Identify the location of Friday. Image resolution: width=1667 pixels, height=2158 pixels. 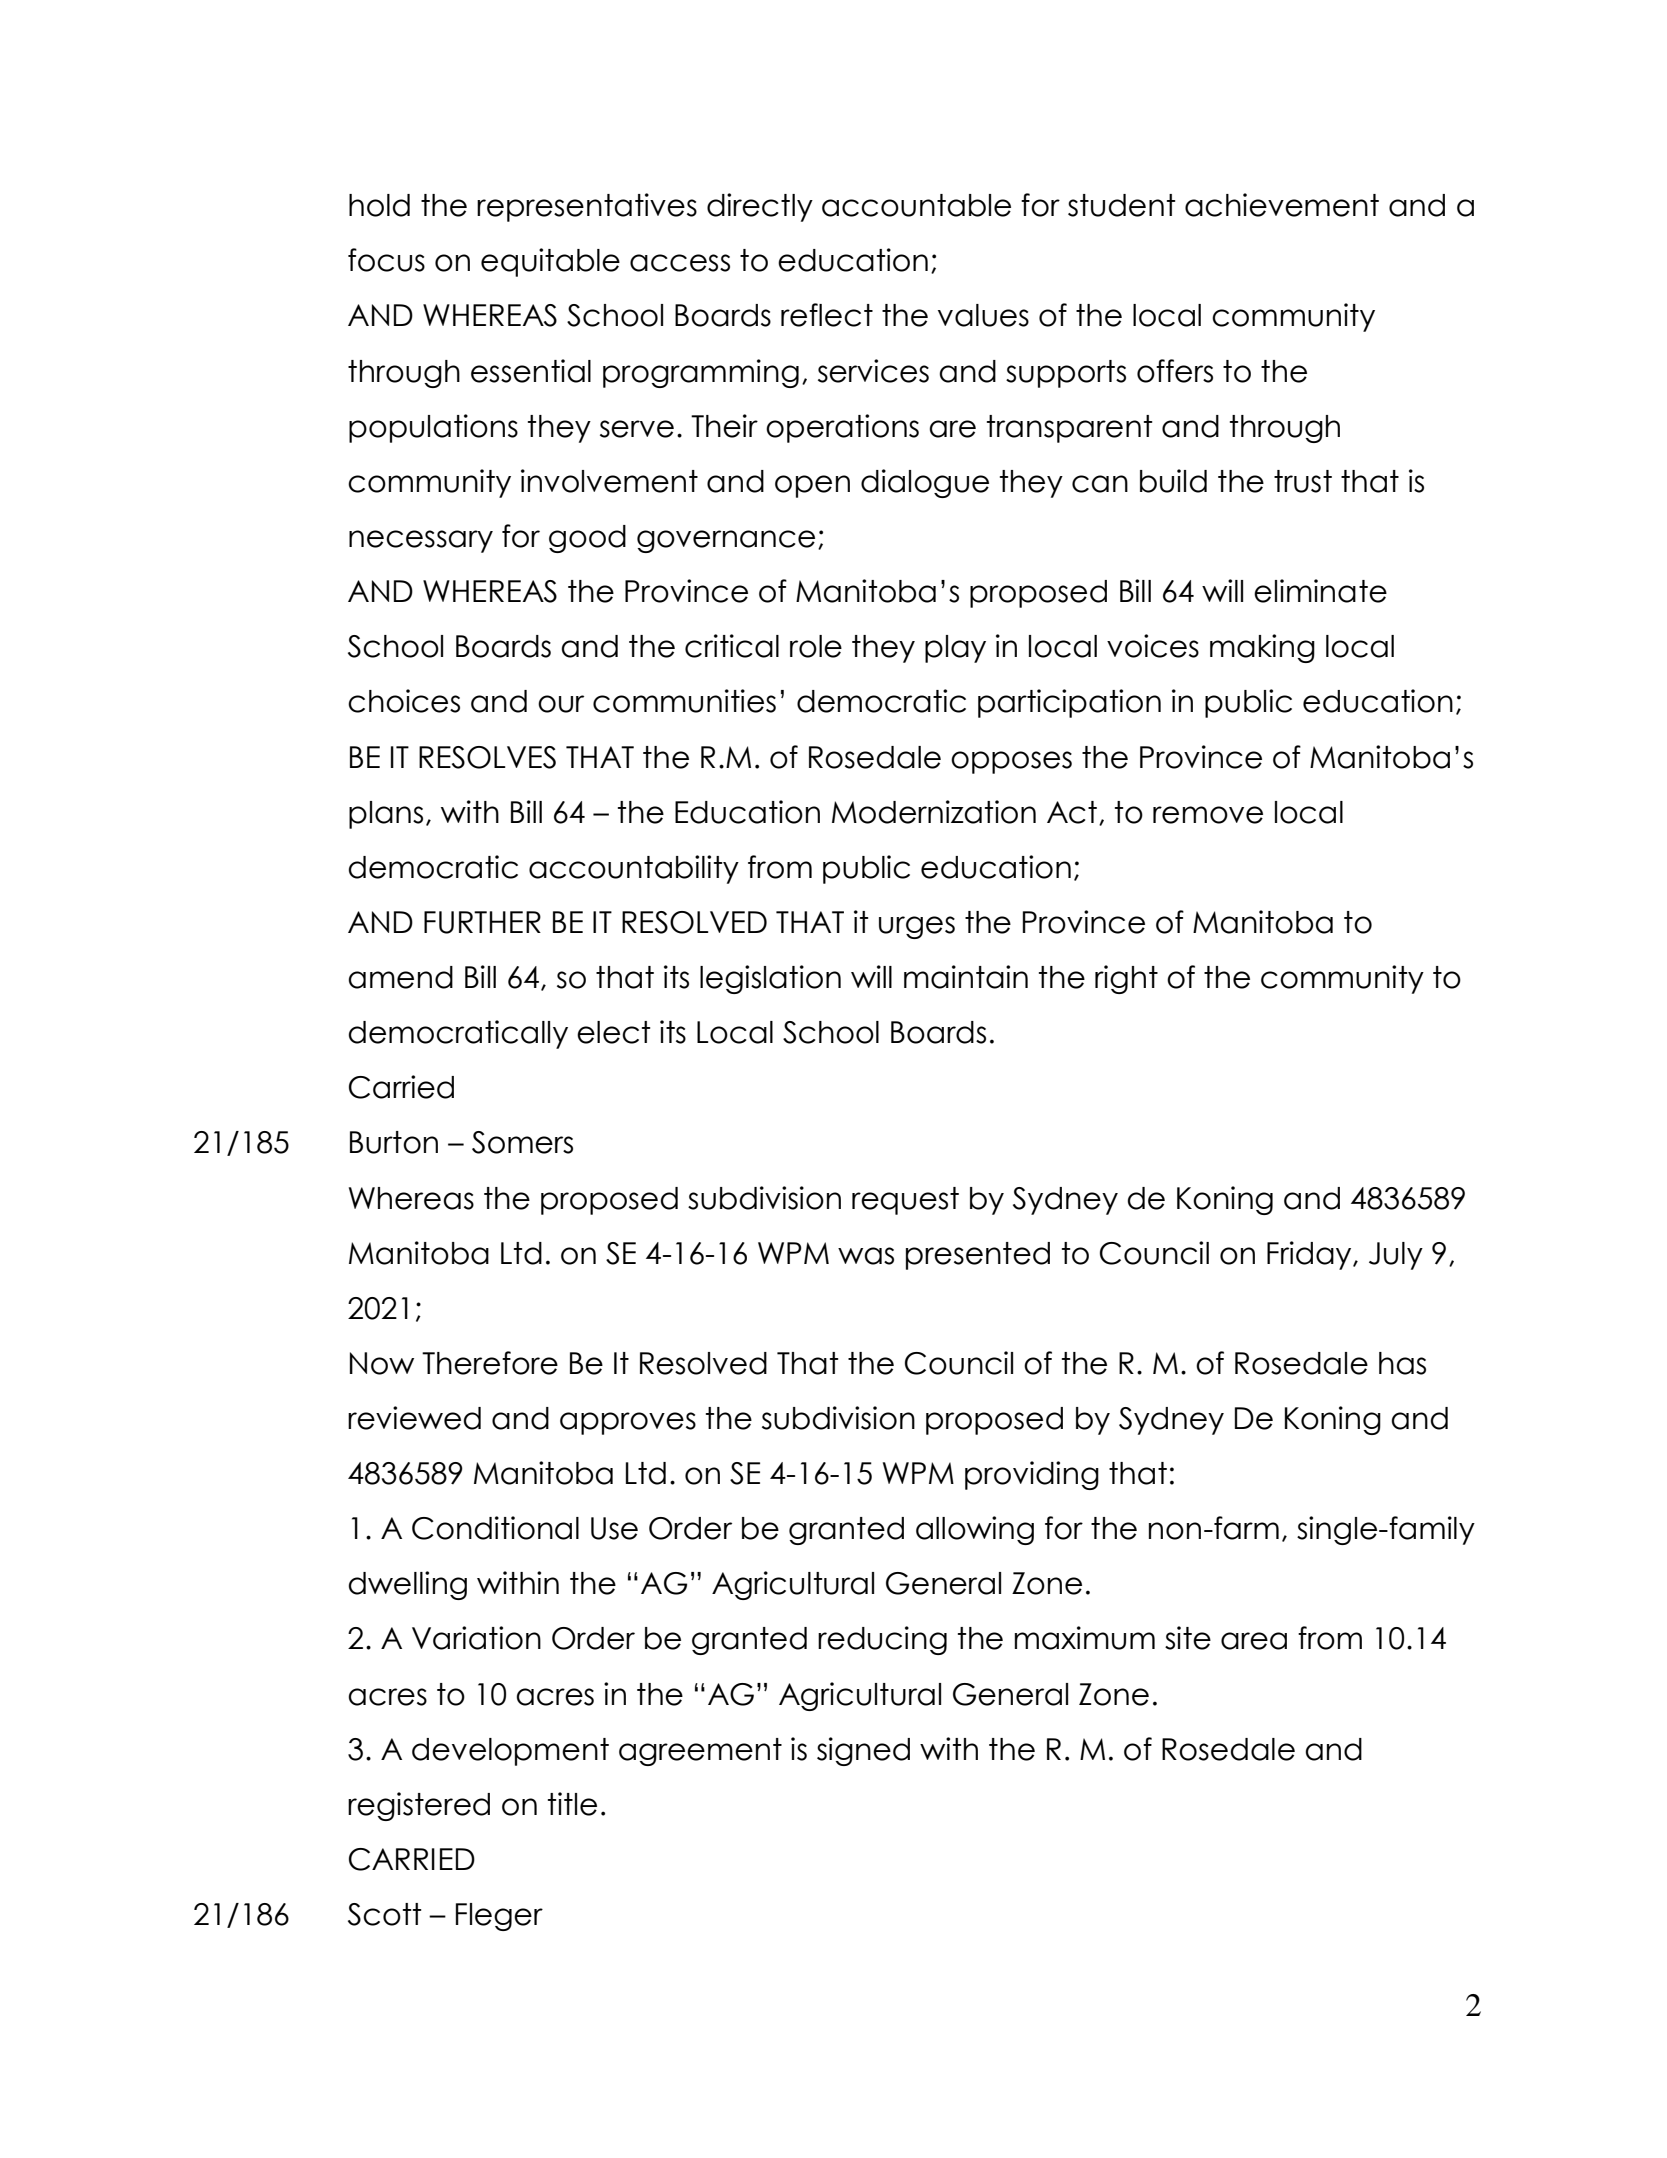
(1310, 1255).
